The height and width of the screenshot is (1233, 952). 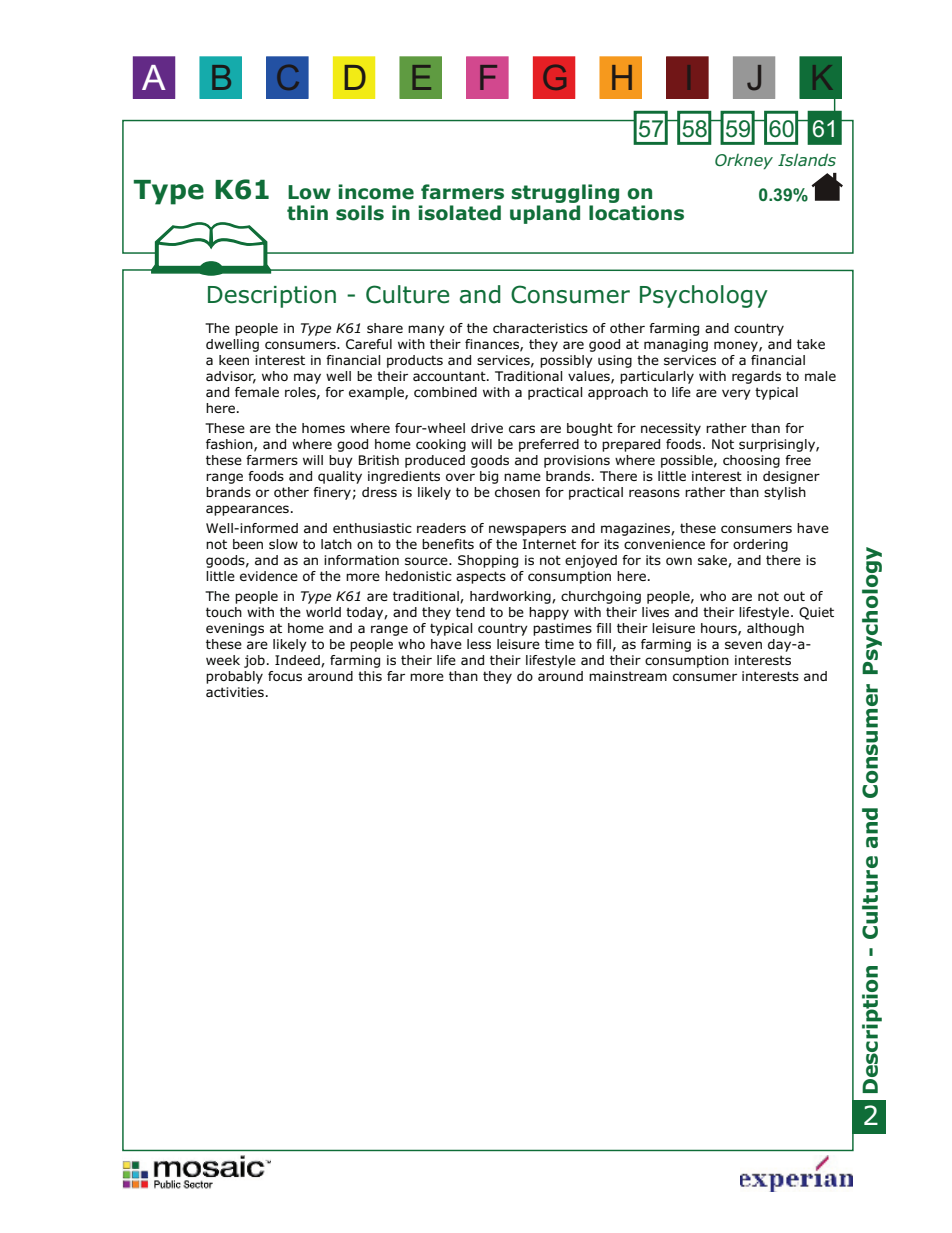 What do you see at coordinates (307, 212) in the screenshot?
I see `thin` at bounding box center [307, 212].
